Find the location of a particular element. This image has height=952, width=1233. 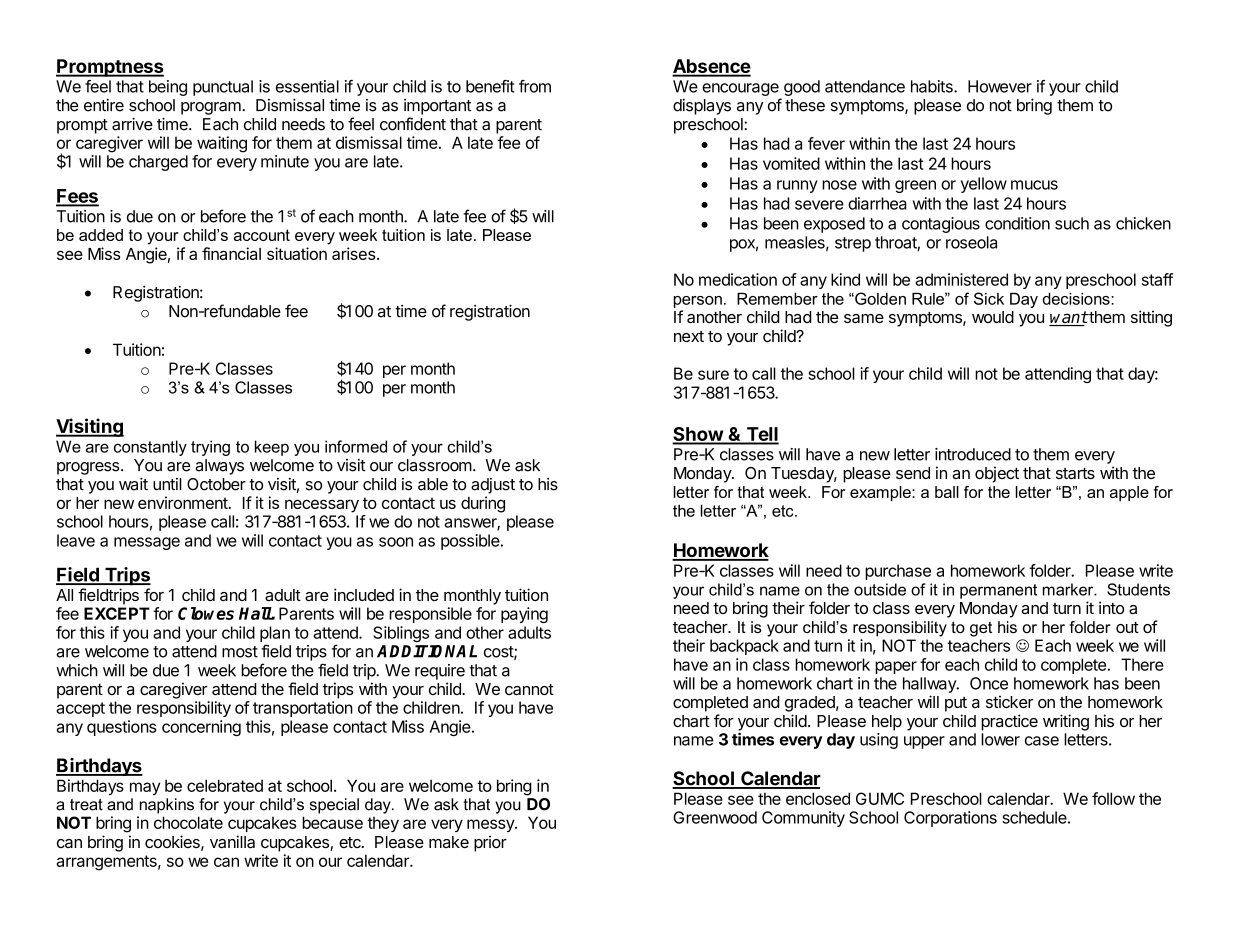

administered is located at coordinates (962, 279).
